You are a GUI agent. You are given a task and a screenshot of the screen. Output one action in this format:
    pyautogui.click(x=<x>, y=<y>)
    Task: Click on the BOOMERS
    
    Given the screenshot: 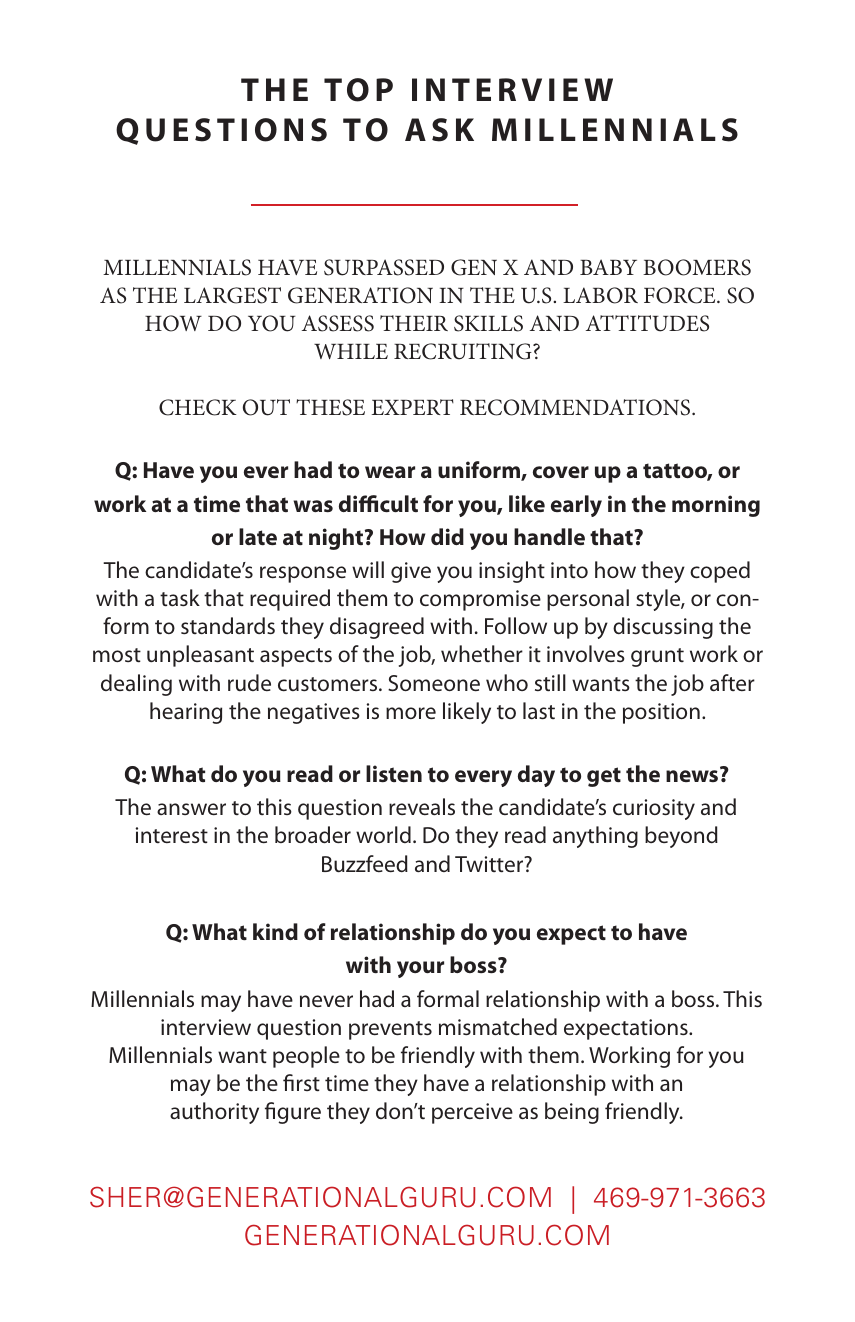 What is the action you would take?
    pyautogui.click(x=697, y=267)
